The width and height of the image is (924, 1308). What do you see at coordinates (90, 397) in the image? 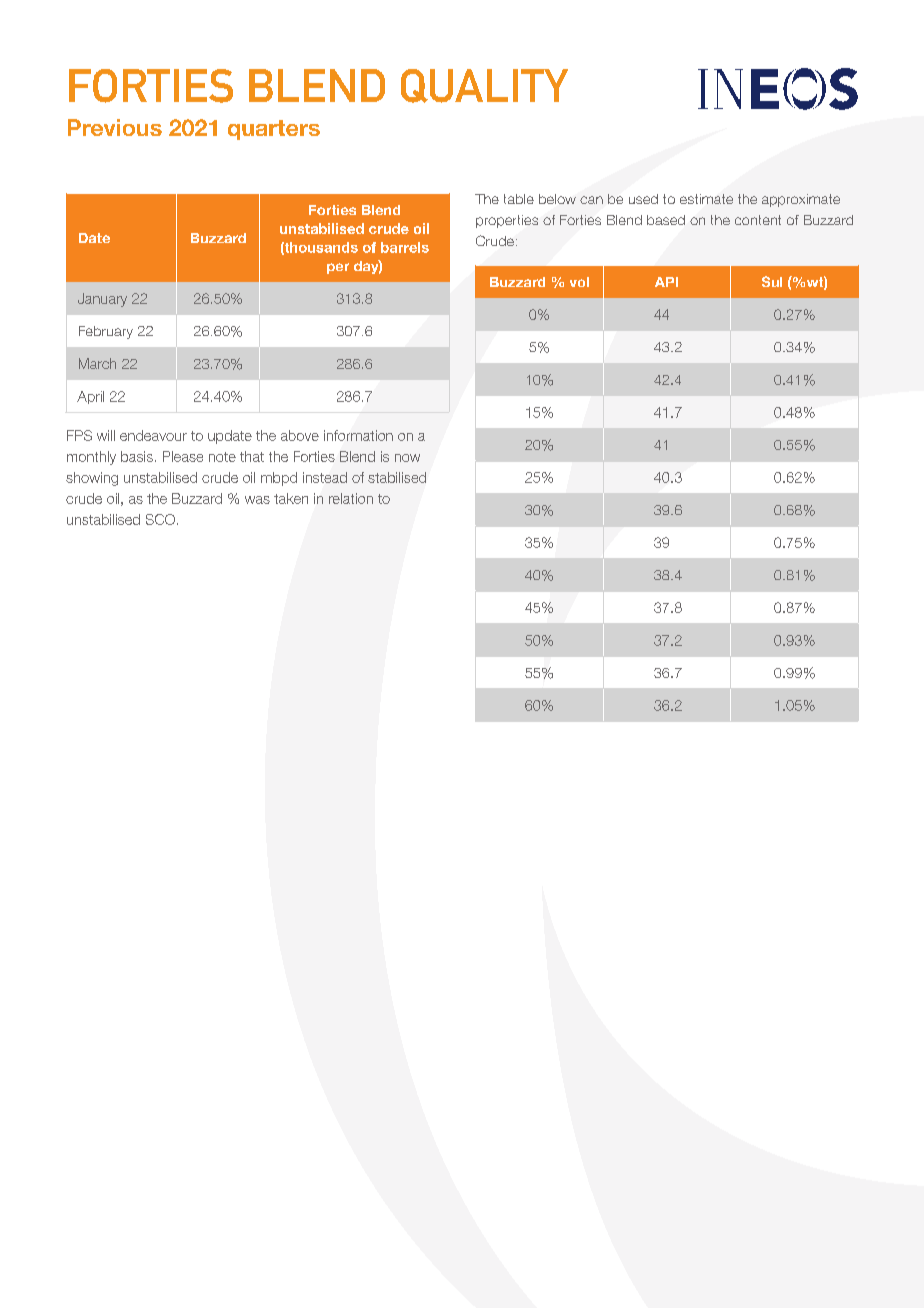
I see `April` at bounding box center [90, 397].
